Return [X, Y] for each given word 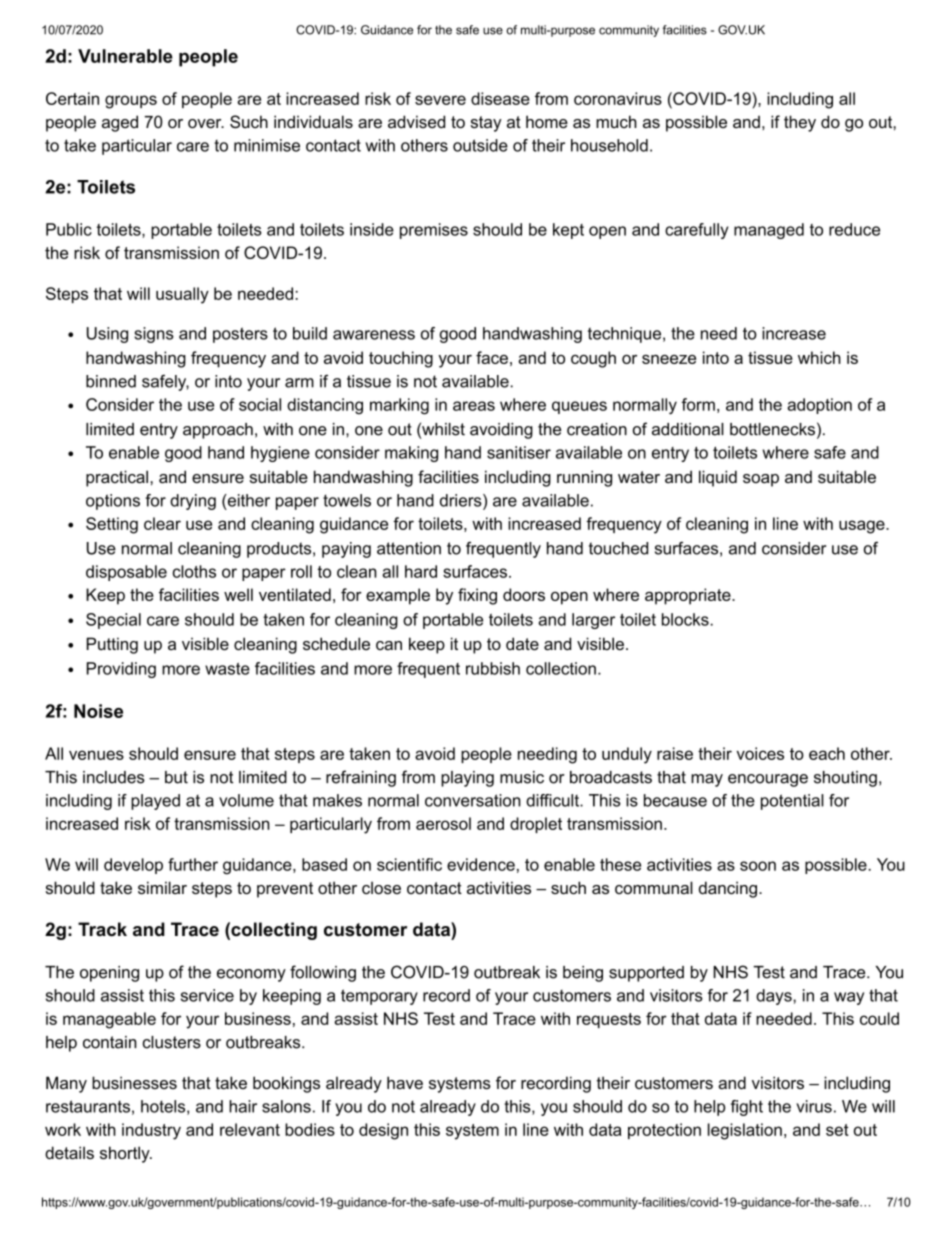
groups [131, 102]
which [819, 357]
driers [462, 500]
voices [760, 753]
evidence [481, 864]
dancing [728, 889]
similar [162, 887]
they [800, 123]
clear [162, 523]
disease [500, 98]
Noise [98, 711]
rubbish [493, 668]
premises [434, 231]
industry [151, 1131]
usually [182, 295]
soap [761, 480]
